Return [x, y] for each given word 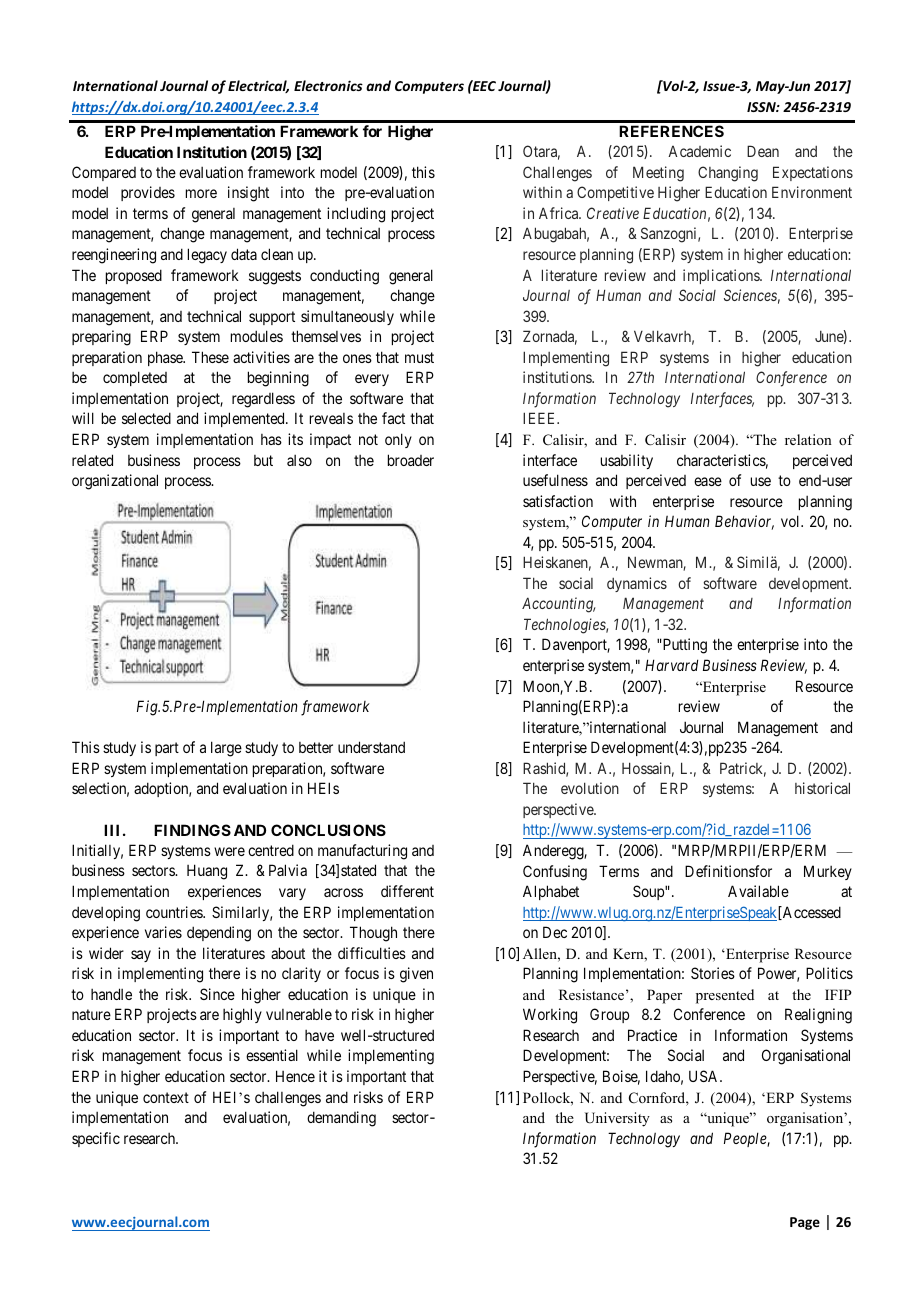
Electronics [328, 85]
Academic [699, 151]
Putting [684, 646]
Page [805, 1223]
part [167, 749]
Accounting [559, 605]
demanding [341, 1119]
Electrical [258, 86]
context [166, 1097]
